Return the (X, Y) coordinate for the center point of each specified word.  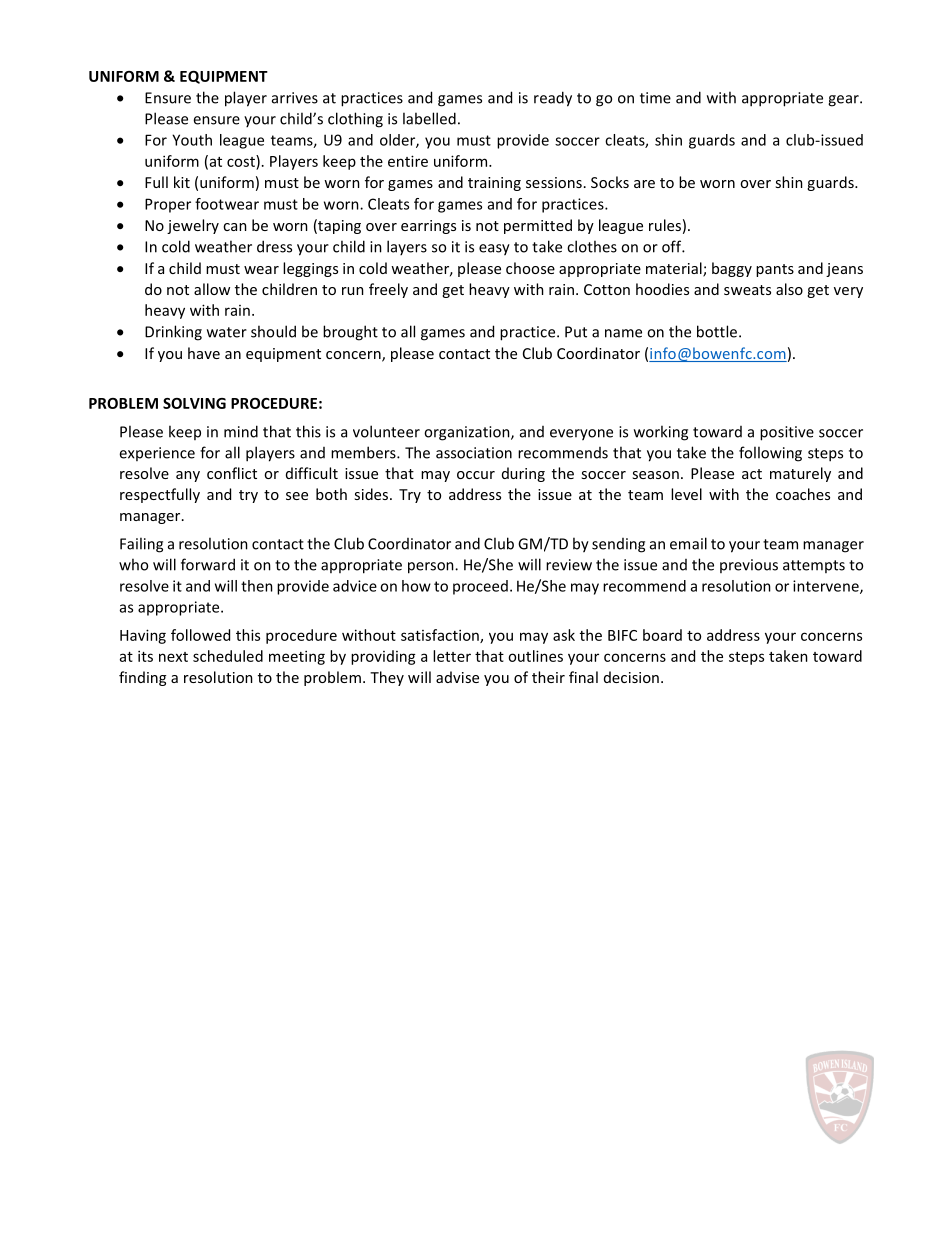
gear (844, 101)
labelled (429, 118)
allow (212, 289)
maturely (800, 474)
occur (476, 475)
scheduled (228, 656)
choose (530, 268)
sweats (747, 290)
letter (452, 656)
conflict (232, 473)
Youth (192, 140)
